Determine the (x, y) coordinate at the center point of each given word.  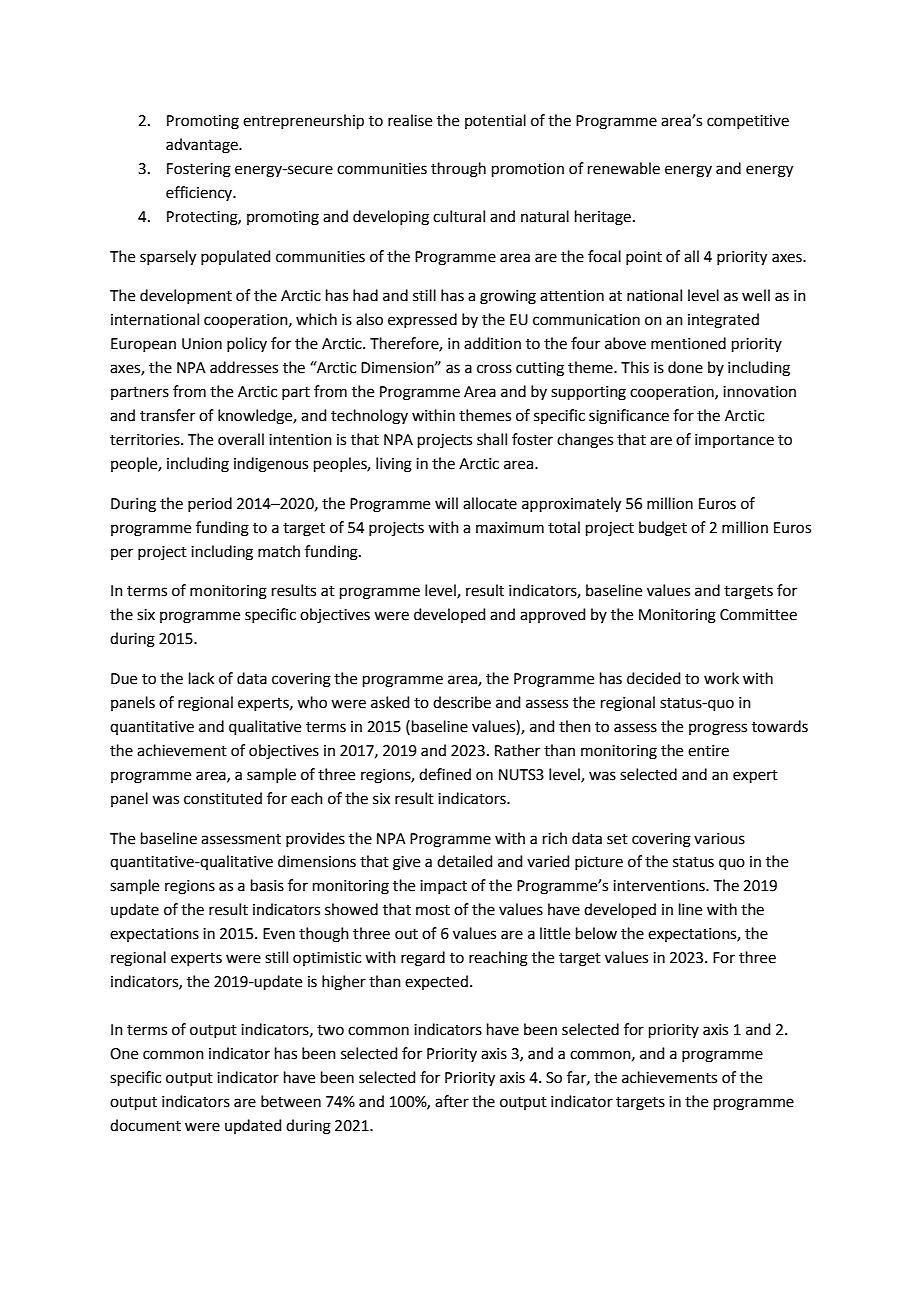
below (596, 933)
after (452, 1101)
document (145, 1125)
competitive (748, 122)
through (458, 170)
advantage (203, 146)
